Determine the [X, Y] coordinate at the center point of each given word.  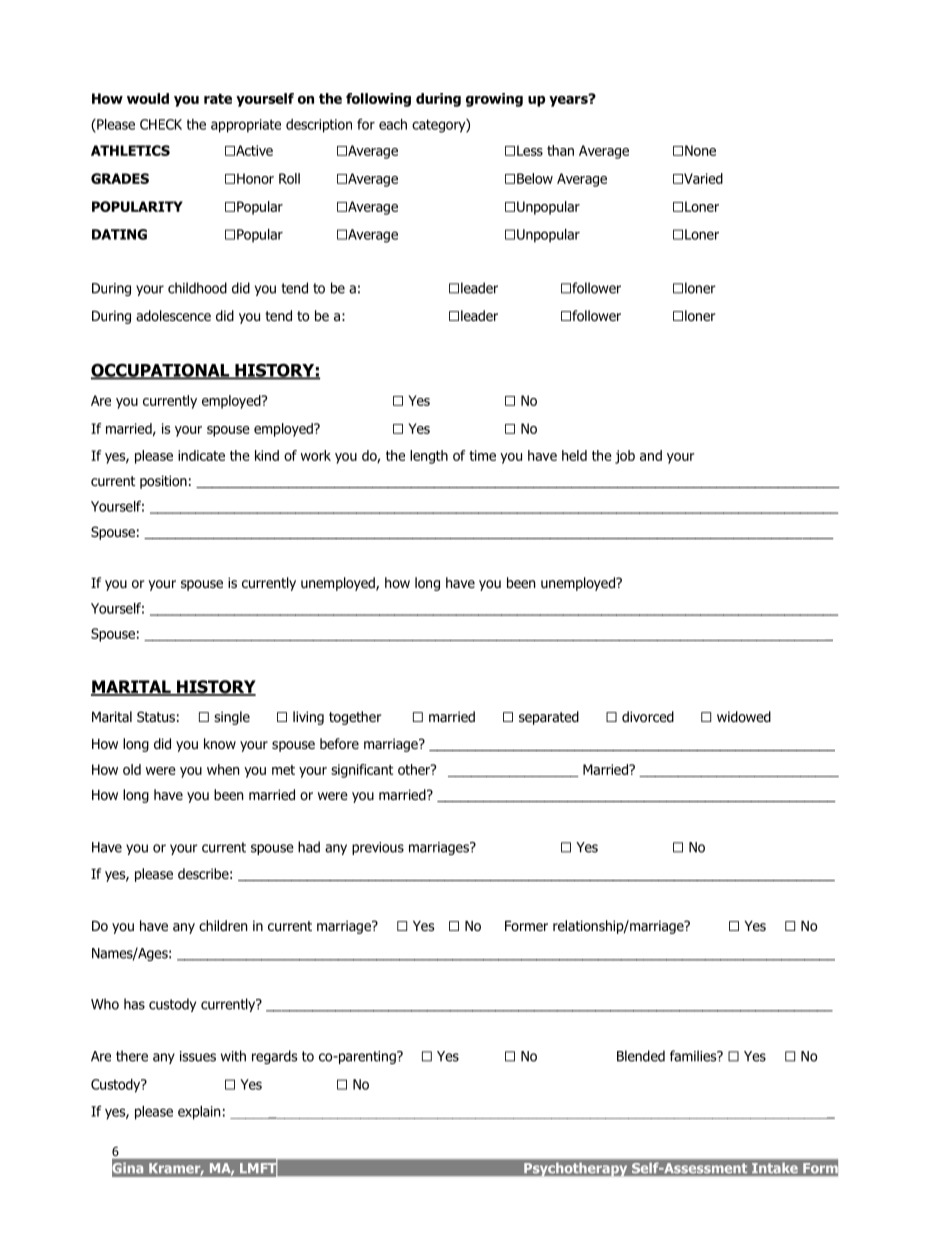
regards [274, 1057]
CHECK [161, 124]
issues [198, 1056]
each [393, 124]
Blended [641, 1056]
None [700, 150]
